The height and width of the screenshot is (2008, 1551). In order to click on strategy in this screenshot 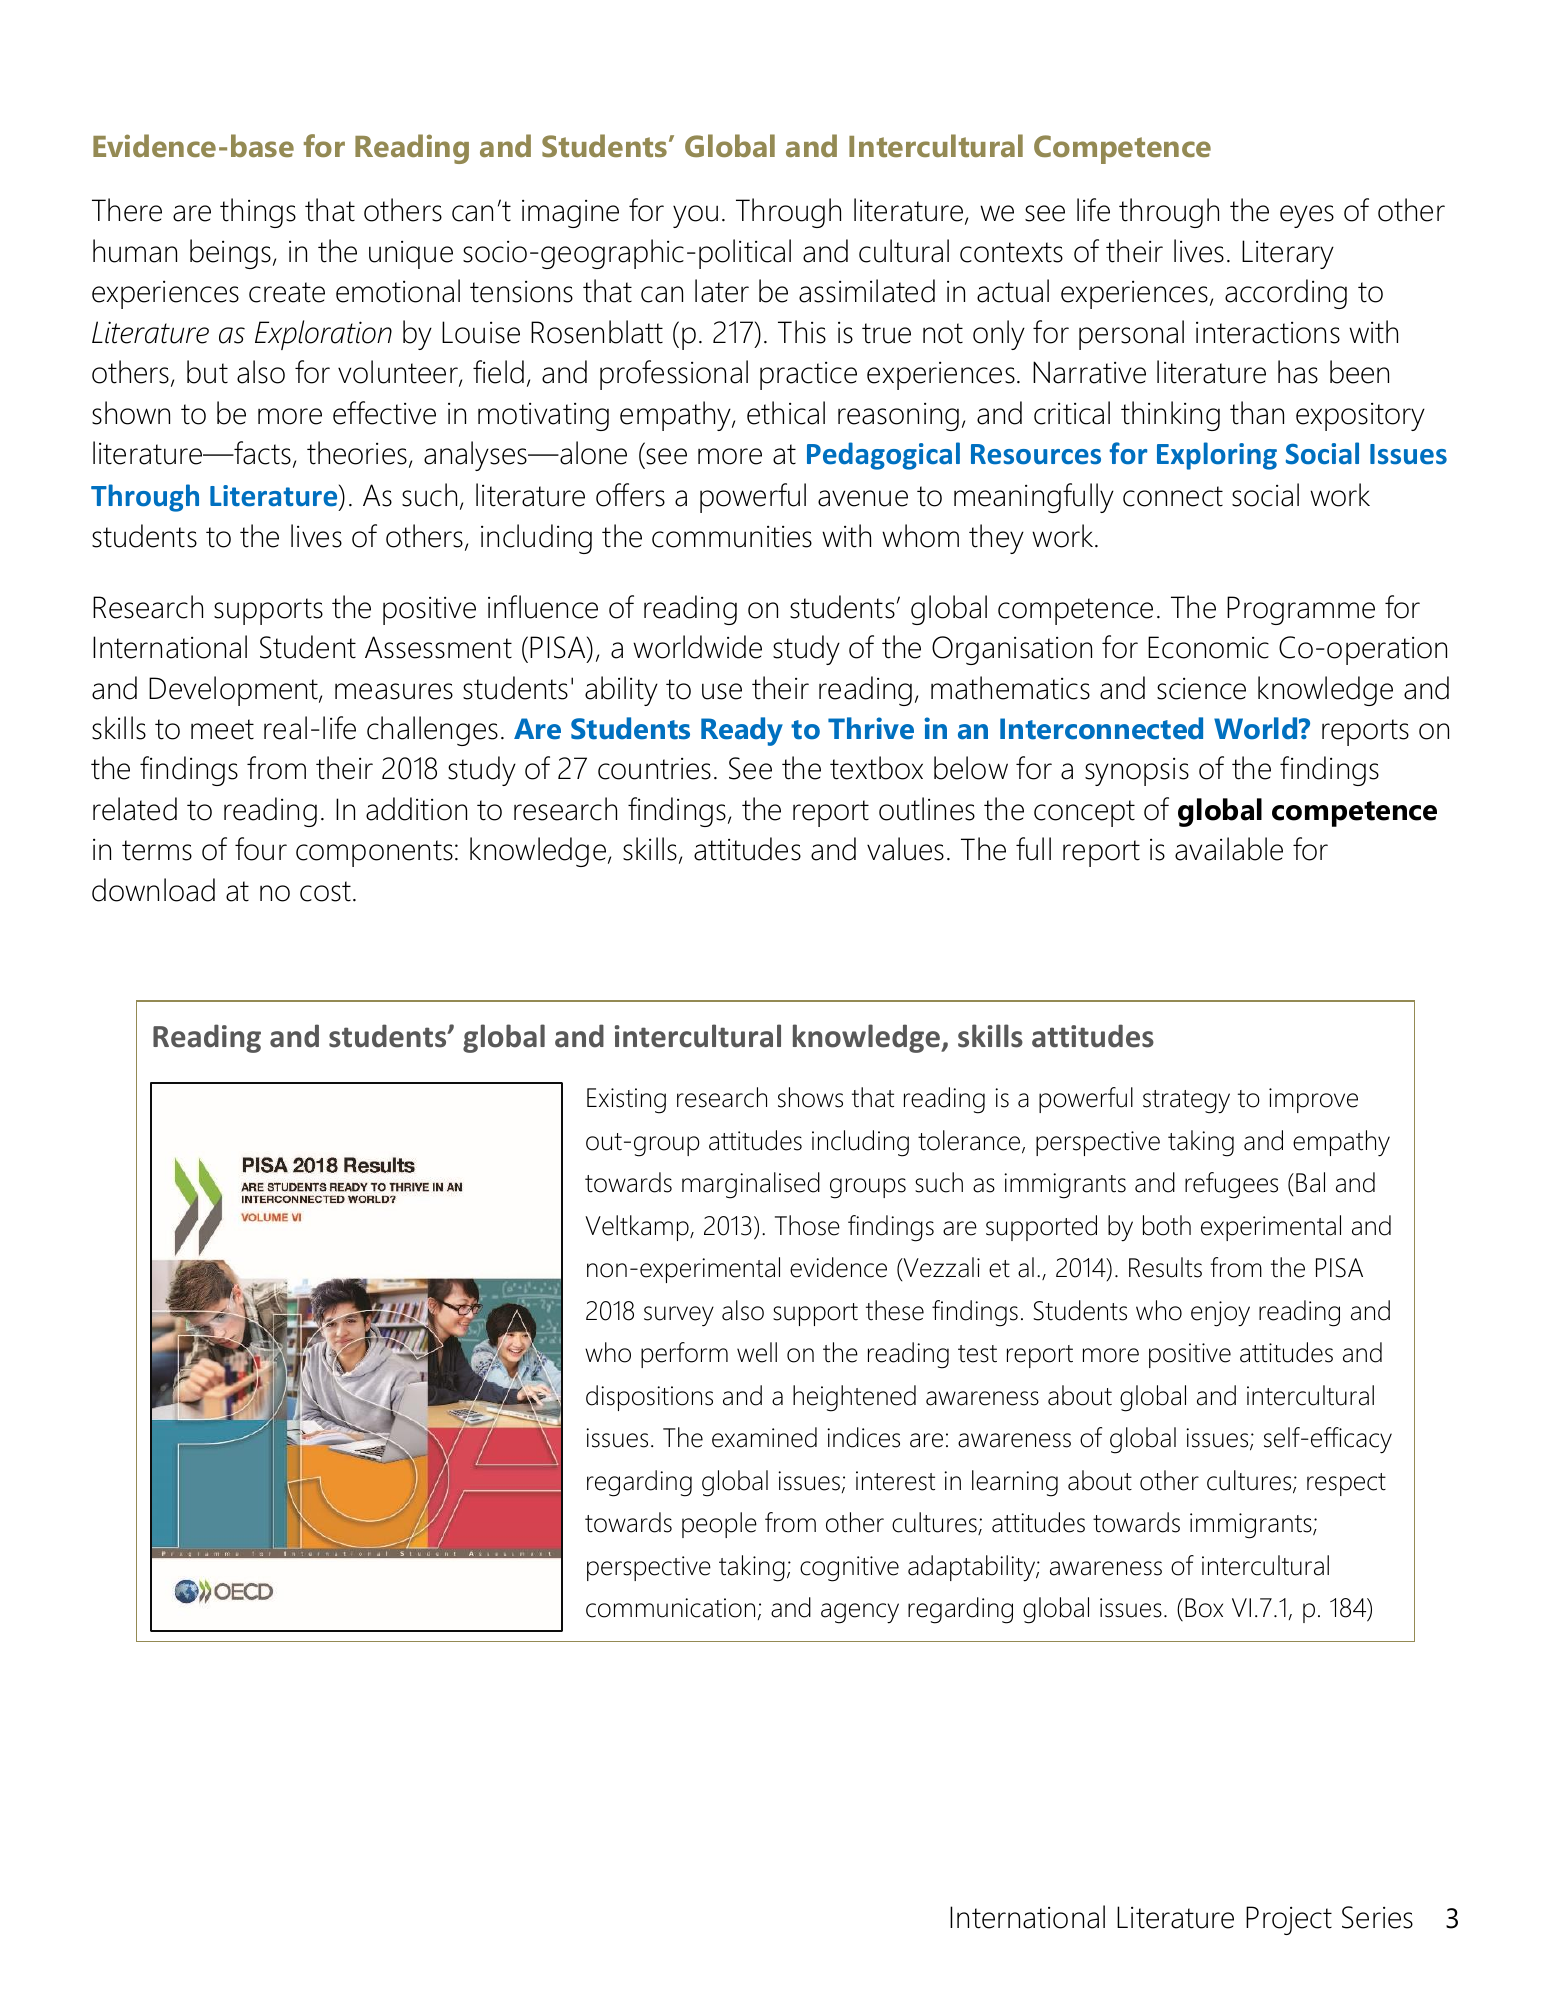, I will do `click(1186, 1102)`.
